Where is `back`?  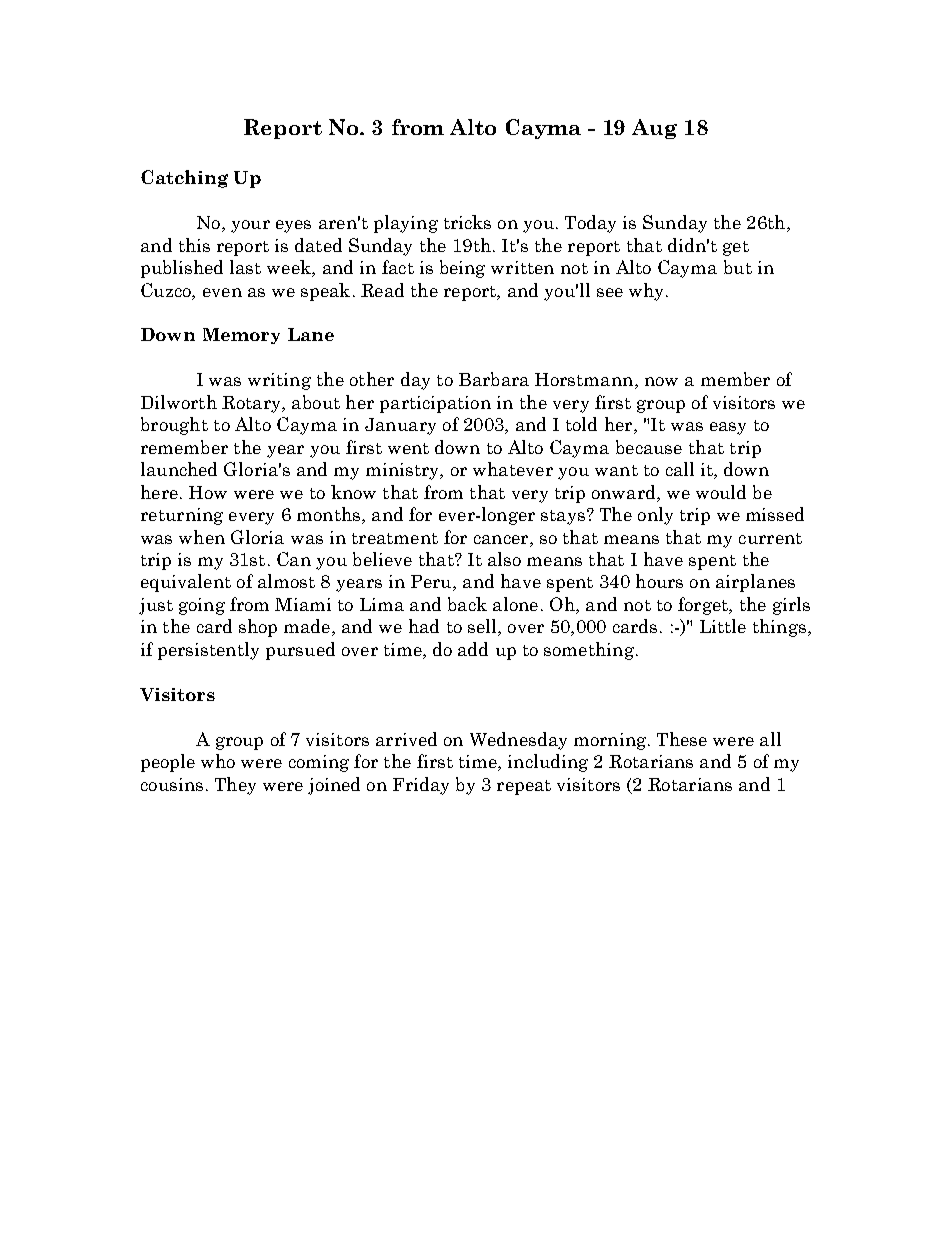
back is located at coordinates (467, 604).
